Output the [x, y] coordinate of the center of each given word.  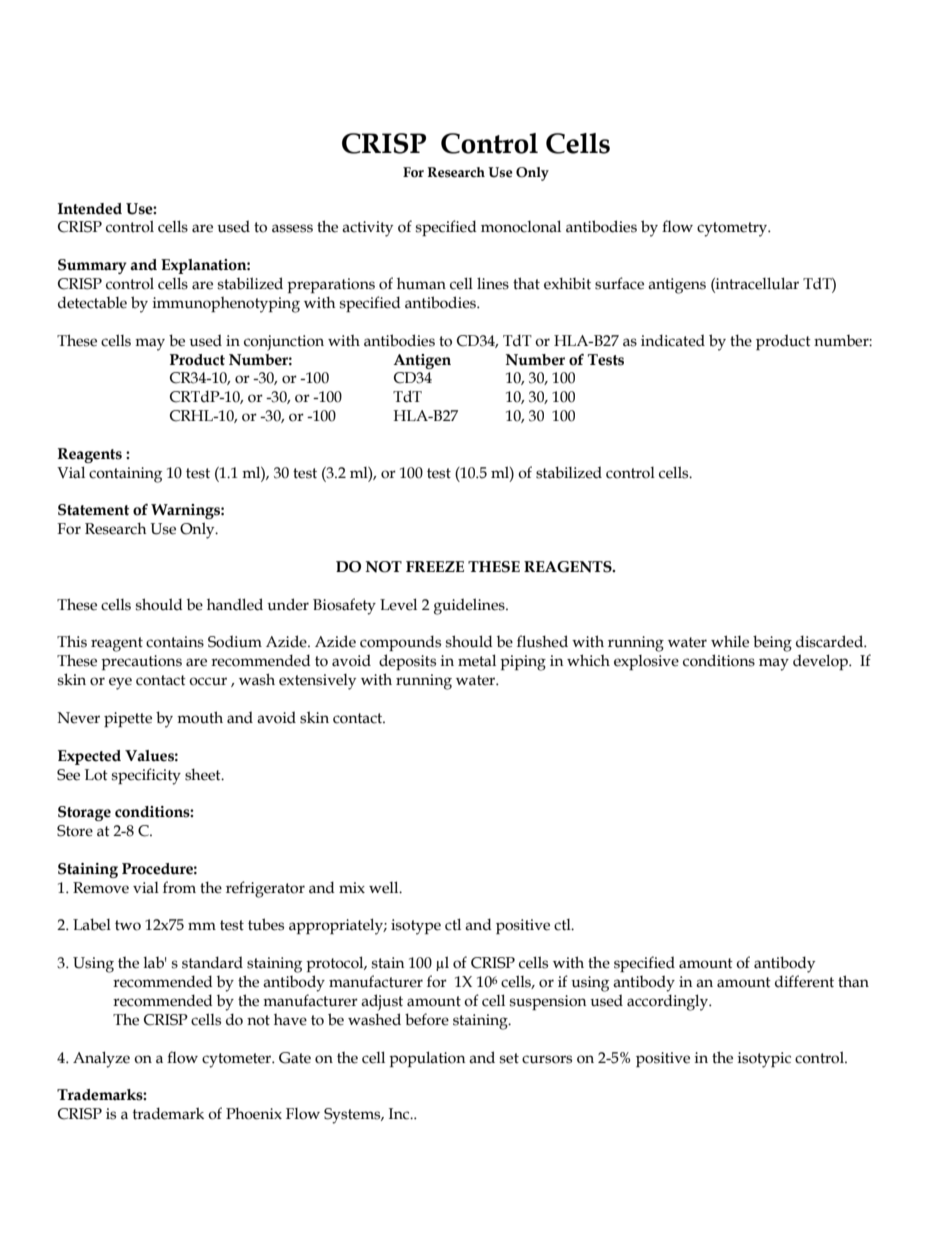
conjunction [284, 343]
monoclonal [521, 226]
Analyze [101, 1059]
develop [821, 662]
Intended [90, 209]
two [128, 925]
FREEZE [435, 566]
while [730, 641]
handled [235, 604]
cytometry [733, 229]
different [804, 981]
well [385, 887]
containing [125, 475]
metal [477, 660]
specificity [146, 776]
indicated [673, 340]
